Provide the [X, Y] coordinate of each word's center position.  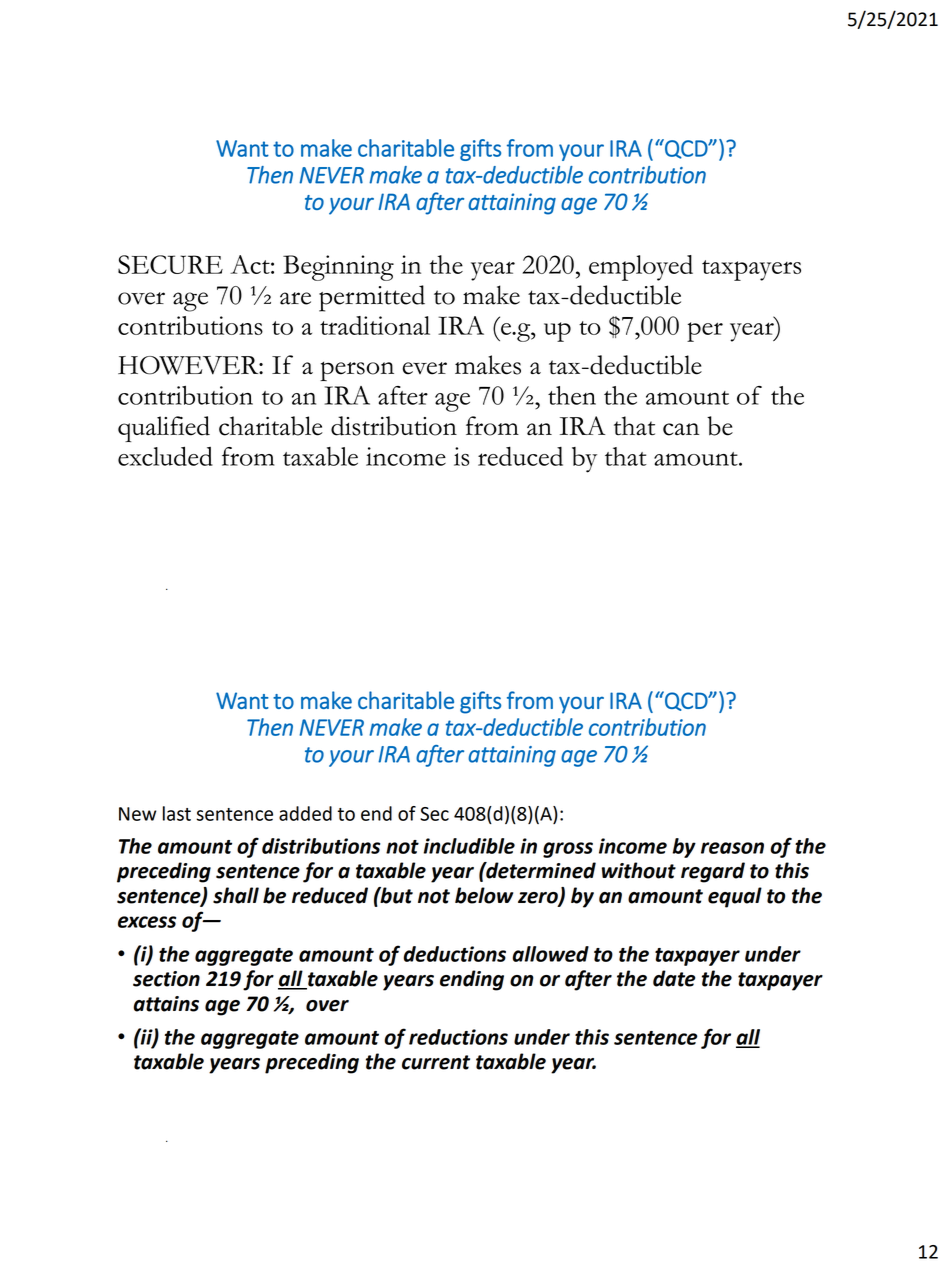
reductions [458, 1037]
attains [166, 1004]
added [305, 813]
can [681, 429]
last [177, 813]
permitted [372, 298]
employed [641, 268]
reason [732, 848]
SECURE [170, 264]
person [357, 371]
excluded [165, 456]
